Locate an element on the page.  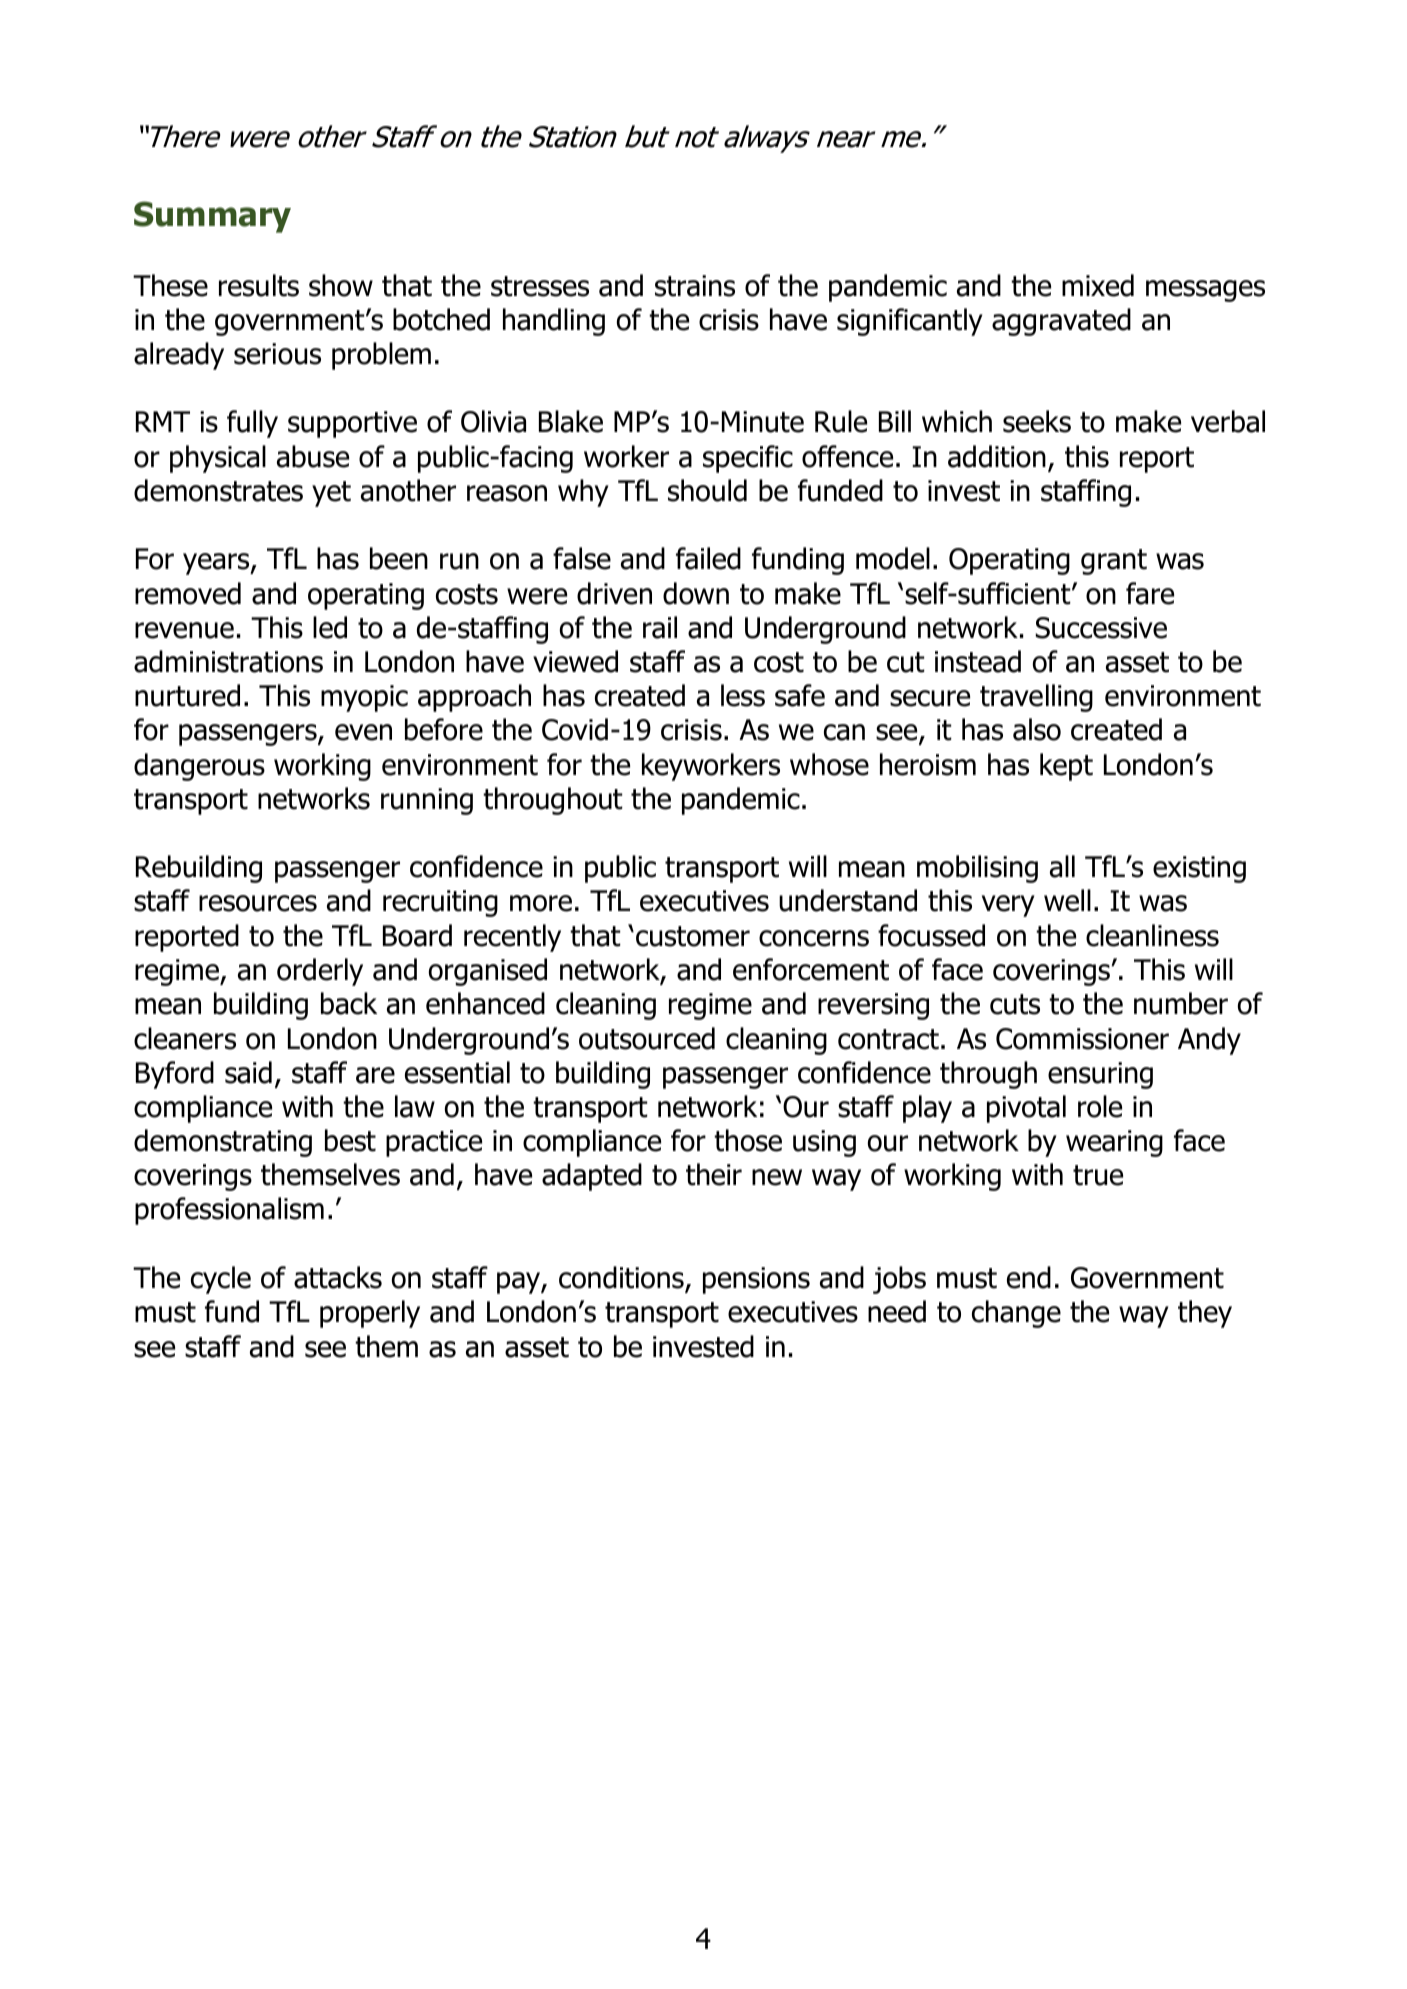
removed is located at coordinates (188, 593).
